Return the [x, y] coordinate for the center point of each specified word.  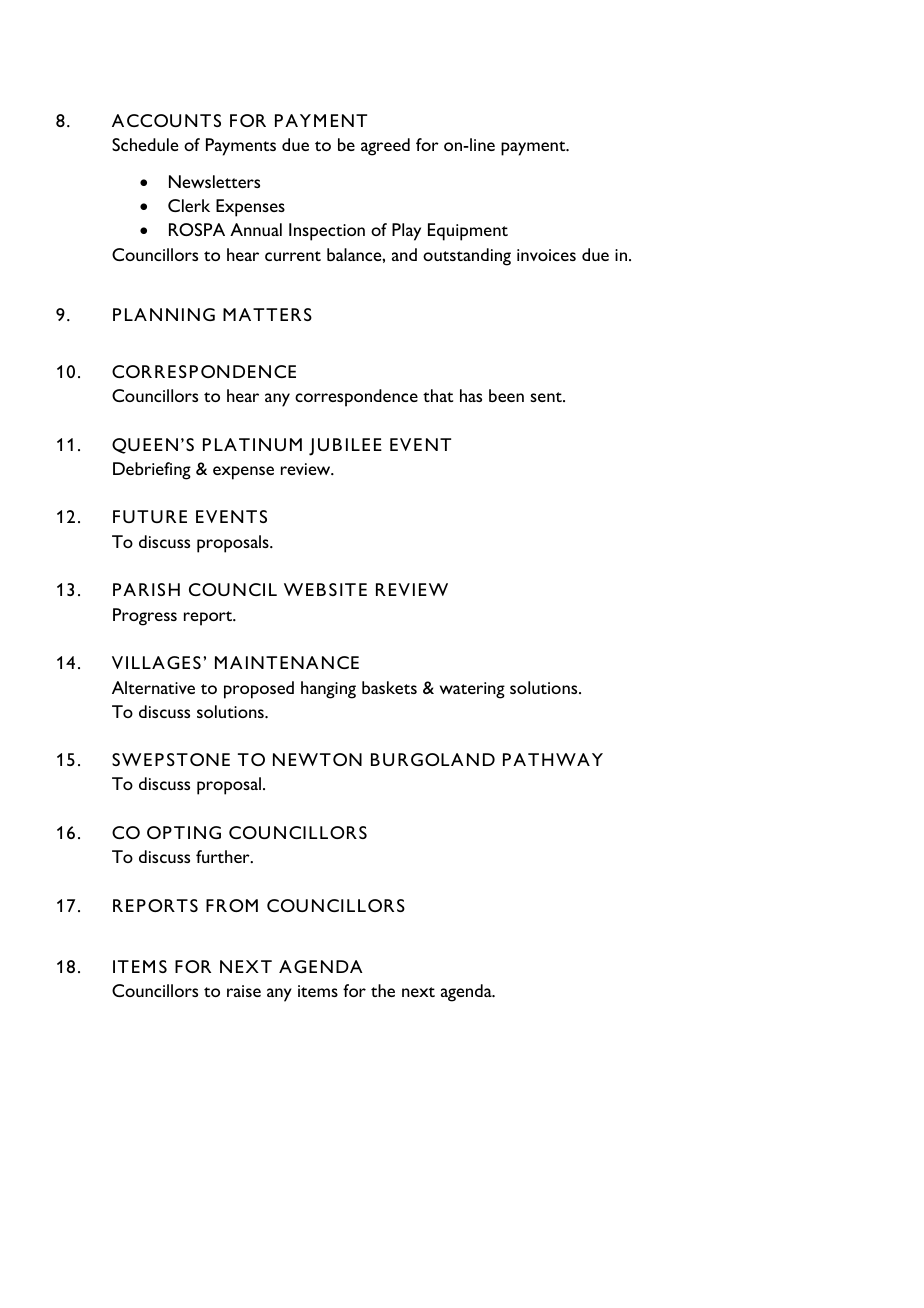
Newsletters [214, 181]
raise [244, 991]
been [506, 395]
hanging [328, 690]
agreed [385, 147]
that [438, 395]
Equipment [468, 232]
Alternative [153, 687]
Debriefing [152, 471]
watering [472, 690]
